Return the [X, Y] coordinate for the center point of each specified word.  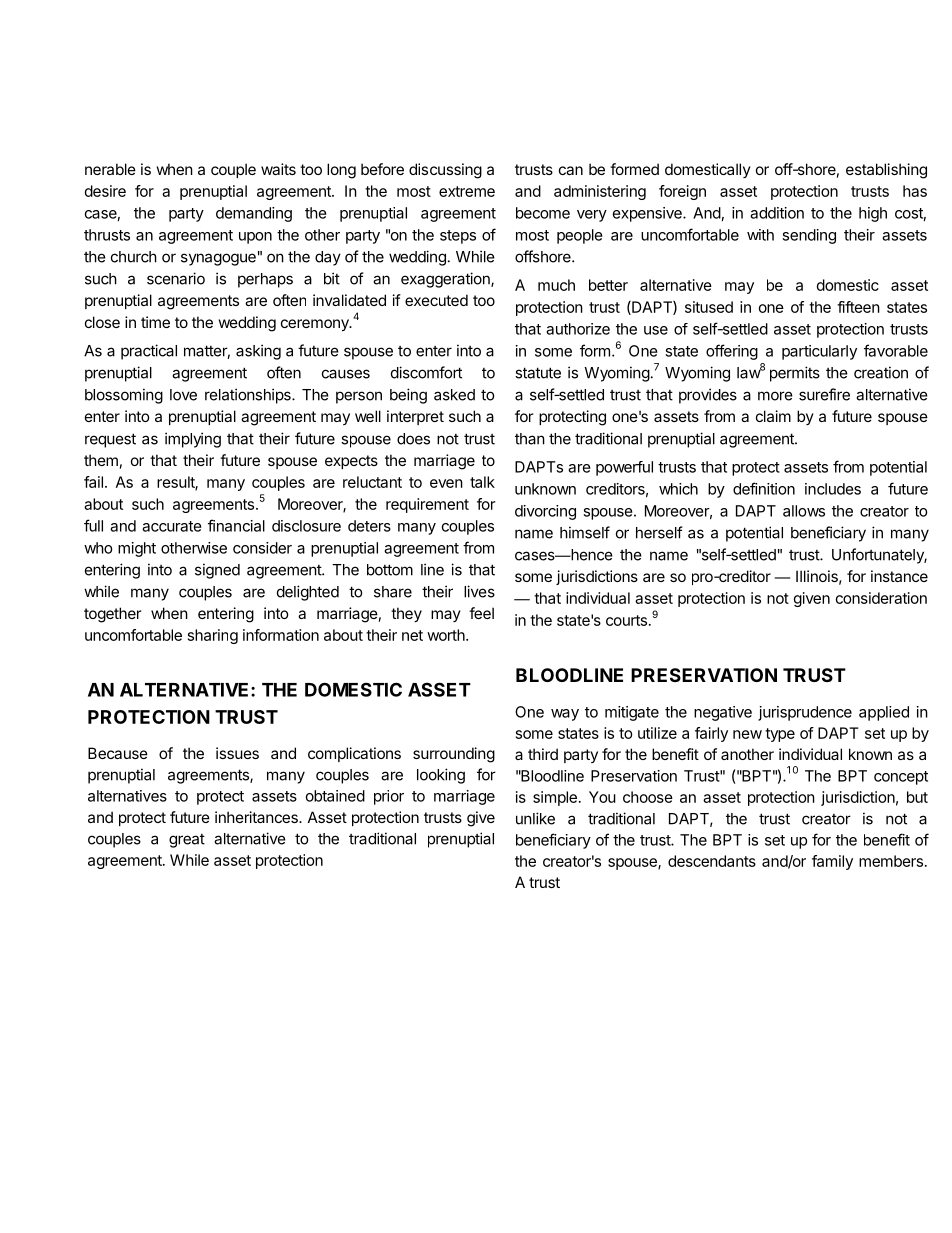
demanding [254, 214]
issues [237, 753]
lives [479, 591]
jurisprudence [805, 713]
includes [833, 489]
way [565, 715]
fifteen [858, 307]
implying [193, 440]
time [155, 322]
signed [217, 571]
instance [899, 576]
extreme [467, 191]
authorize [578, 329]
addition [777, 213]
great [187, 841]
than [530, 439]
